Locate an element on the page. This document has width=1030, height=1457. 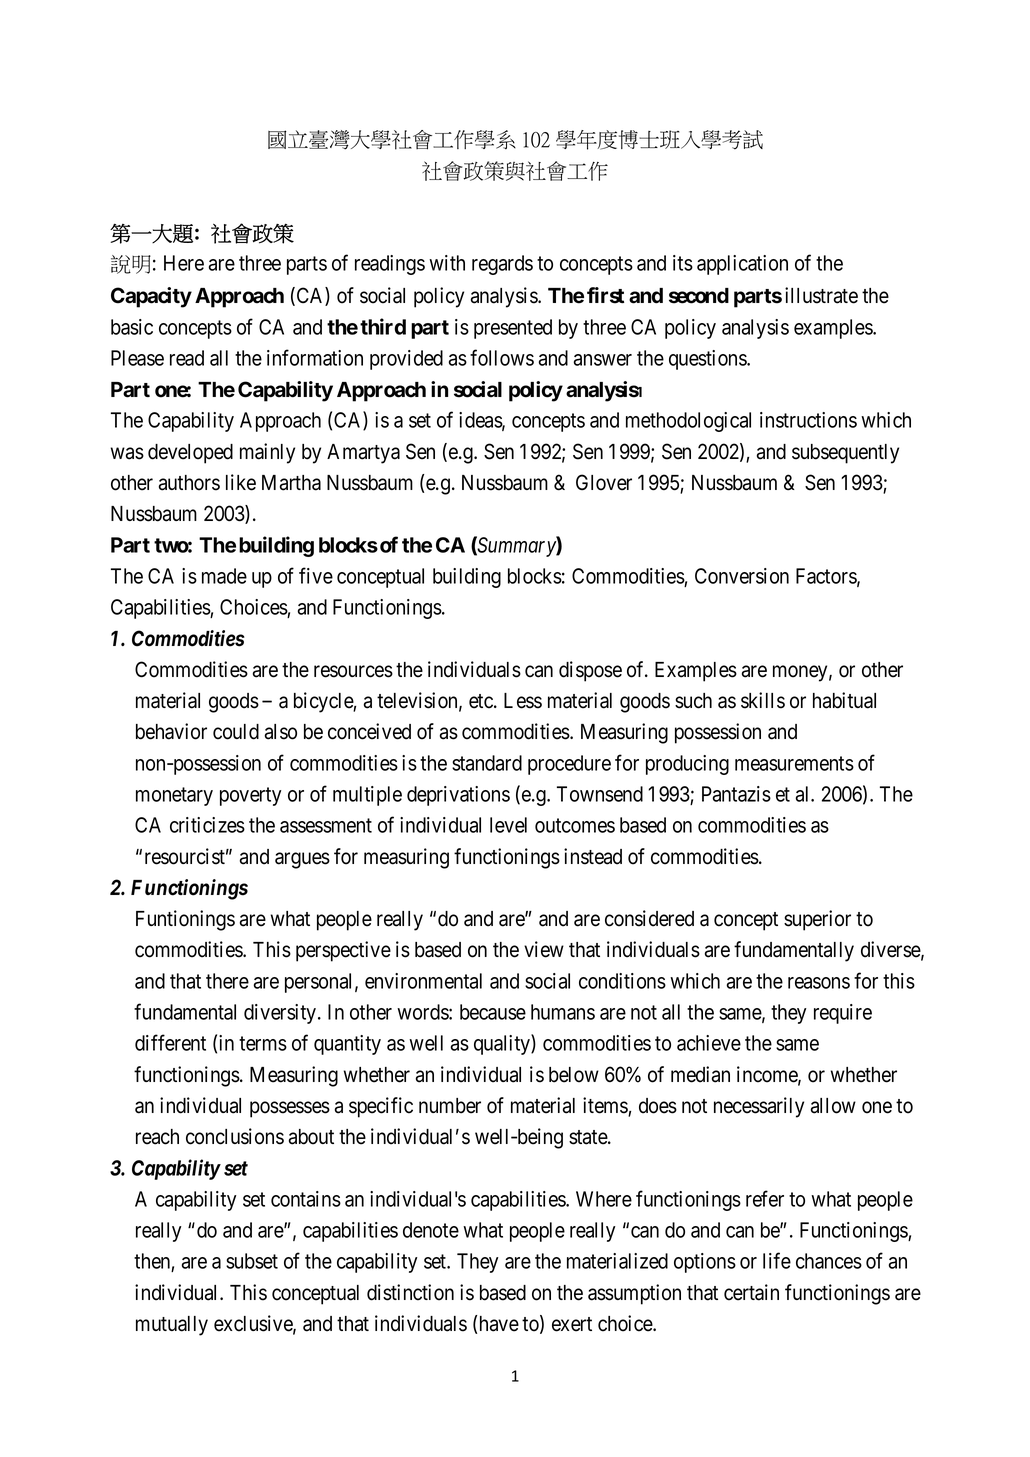
regards is located at coordinates (502, 265).
